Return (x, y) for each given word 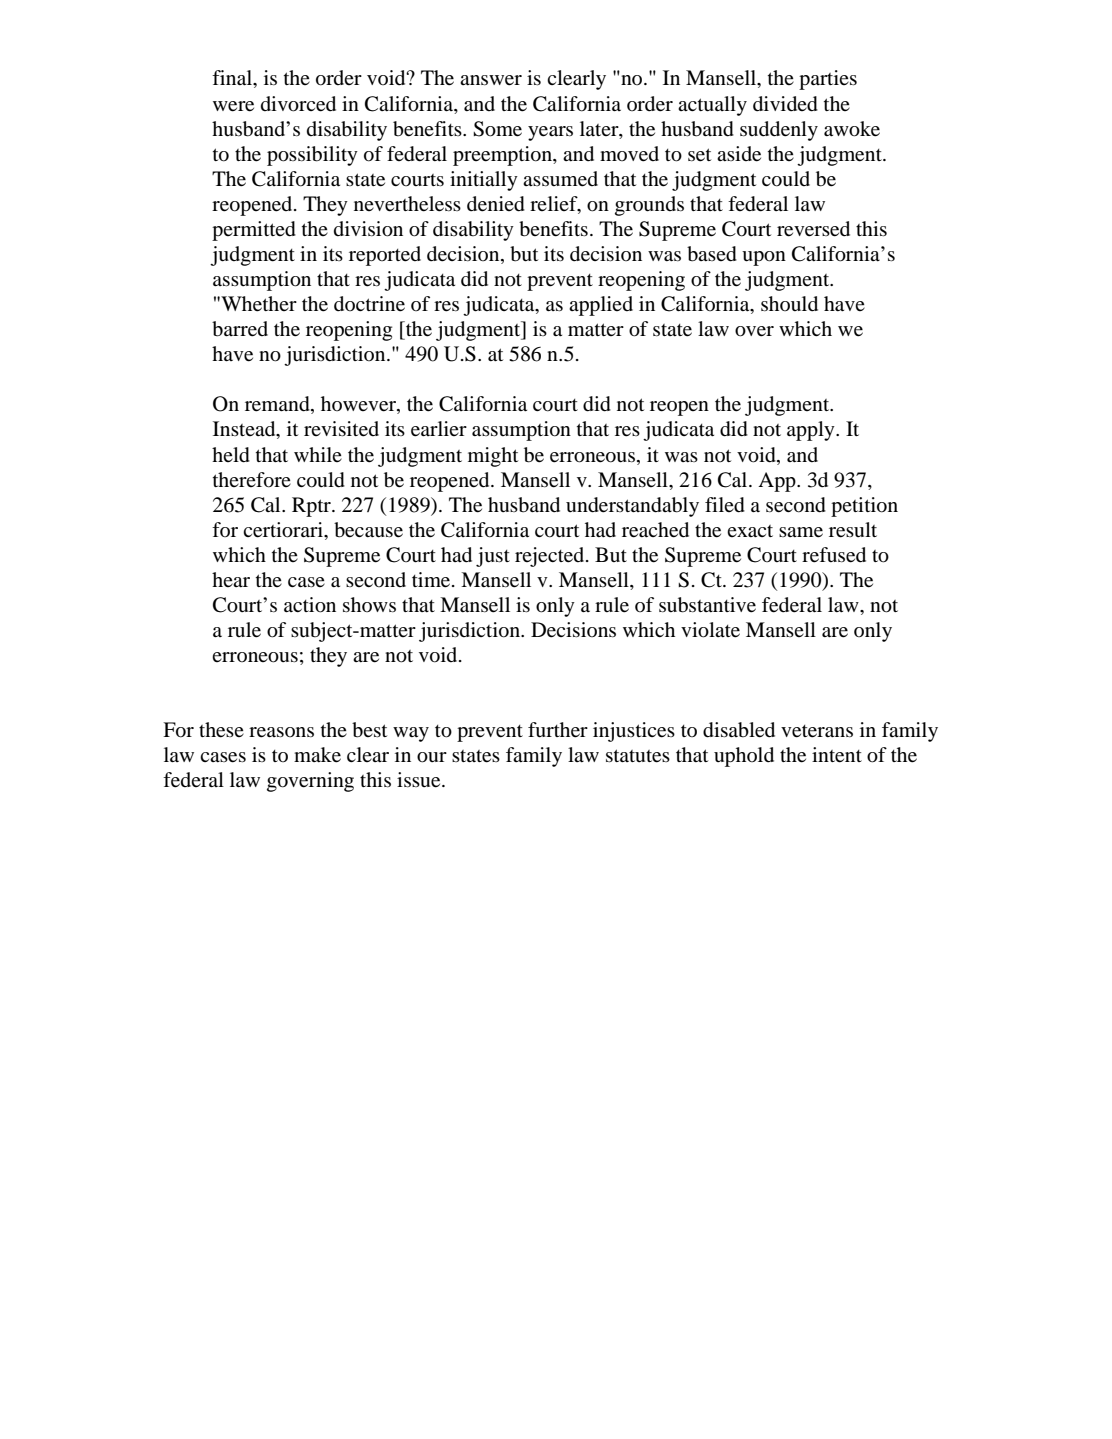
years (550, 133)
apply (812, 431)
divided (785, 104)
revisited (341, 429)
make (317, 755)
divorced (298, 104)
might (493, 457)
